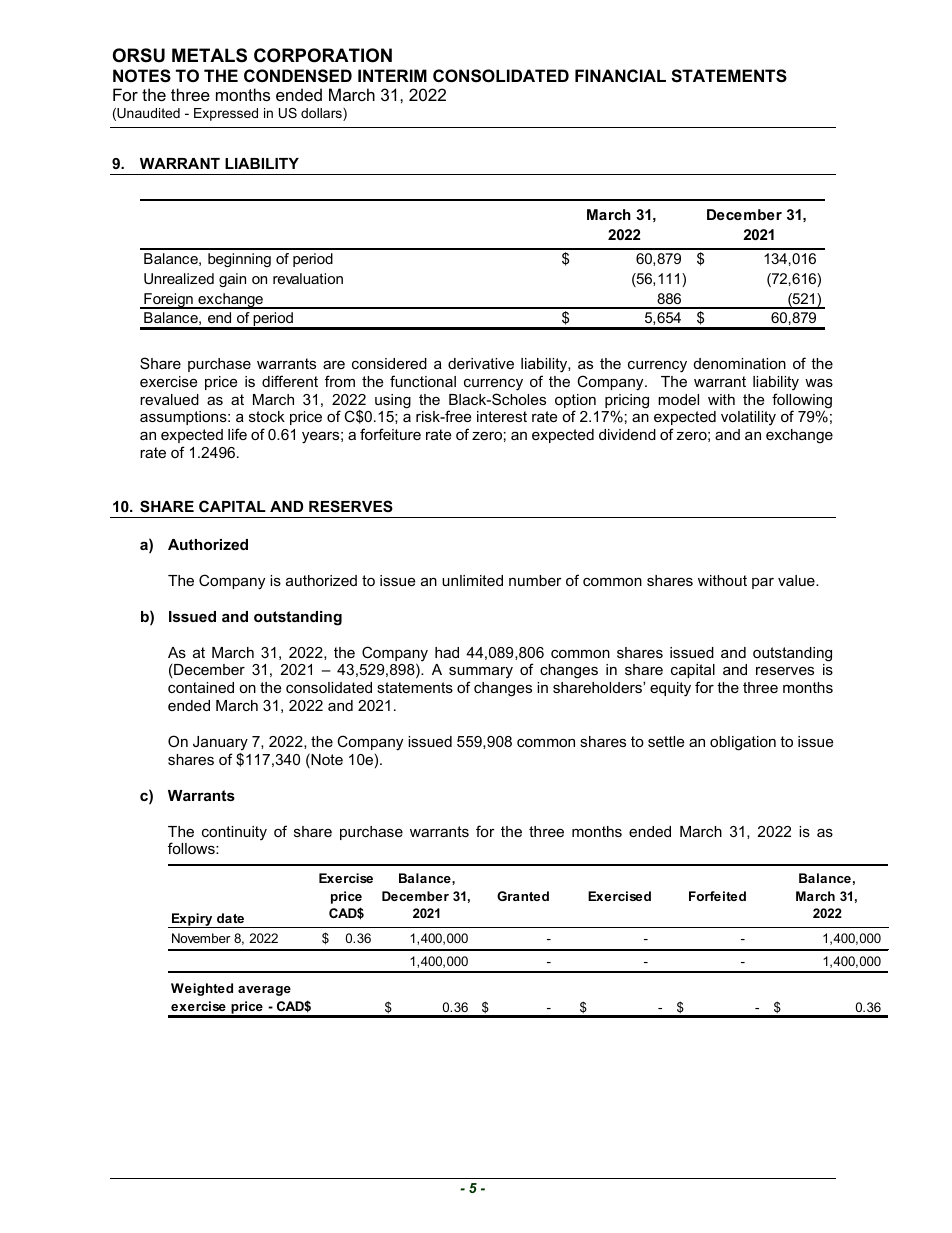  What do you see at coordinates (620, 75) in the screenshot?
I see `FINANCIAL` at bounding box center [620, 75].
